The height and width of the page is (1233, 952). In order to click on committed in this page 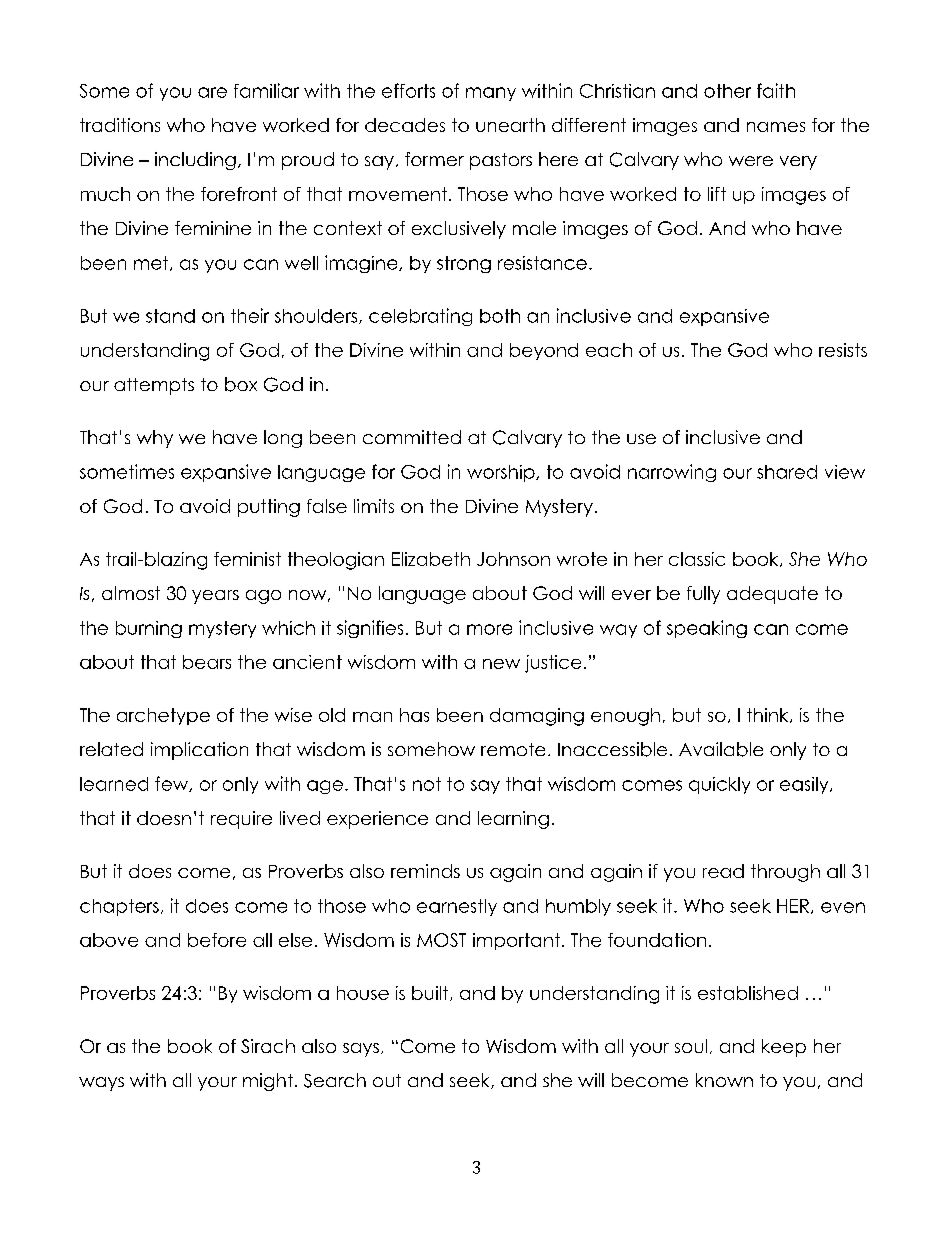, I will do `click(412, 437)`.
